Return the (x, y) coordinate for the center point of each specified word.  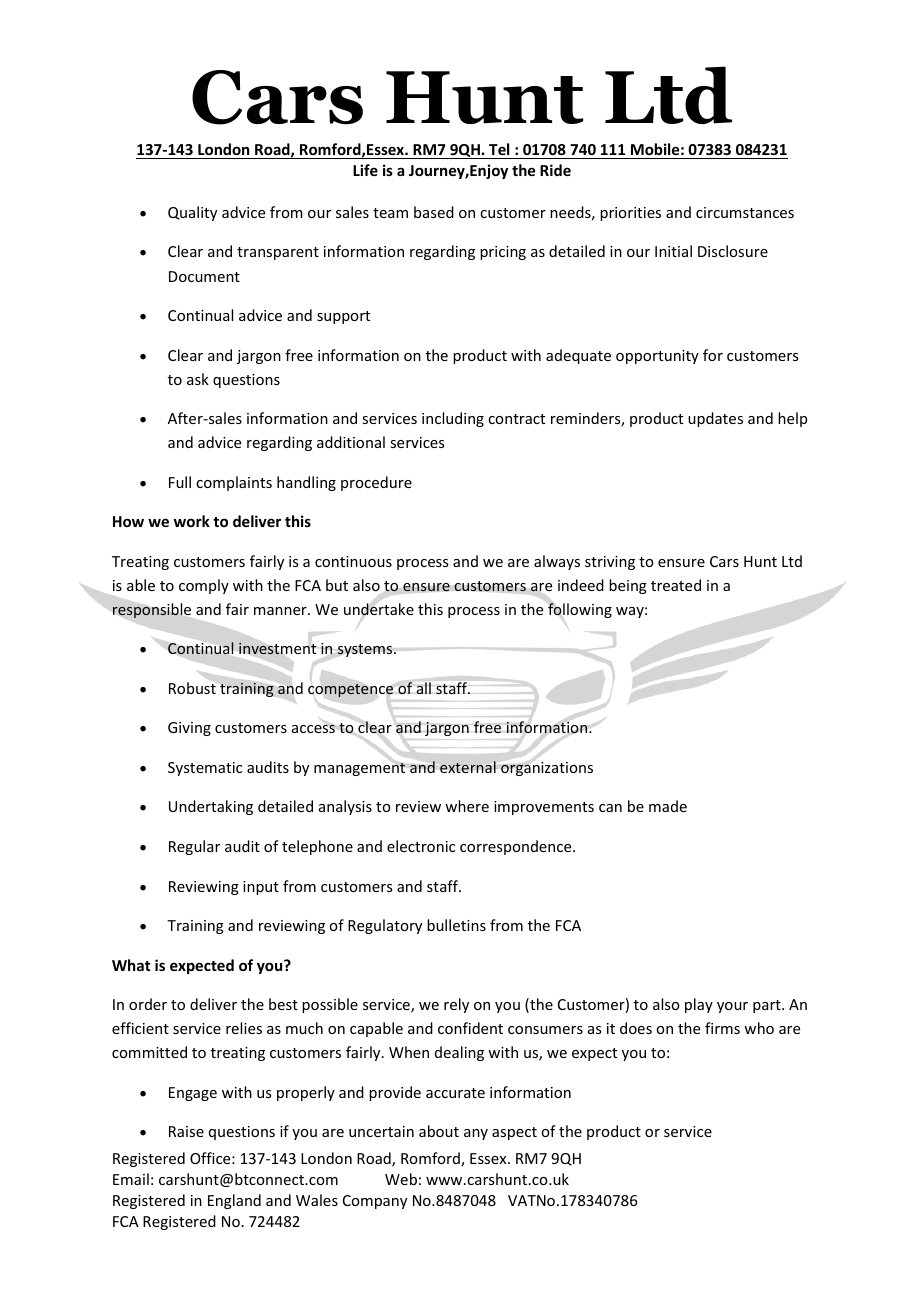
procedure (376, 483)
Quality (192, 213)
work (192, 521)
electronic (421, 846)
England (234, 1201)
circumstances (745, 212)
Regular (194, 847)
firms (722, 1028)
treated (676, 585)
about (439, 1131)
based (434, 212)
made (668, 806)
